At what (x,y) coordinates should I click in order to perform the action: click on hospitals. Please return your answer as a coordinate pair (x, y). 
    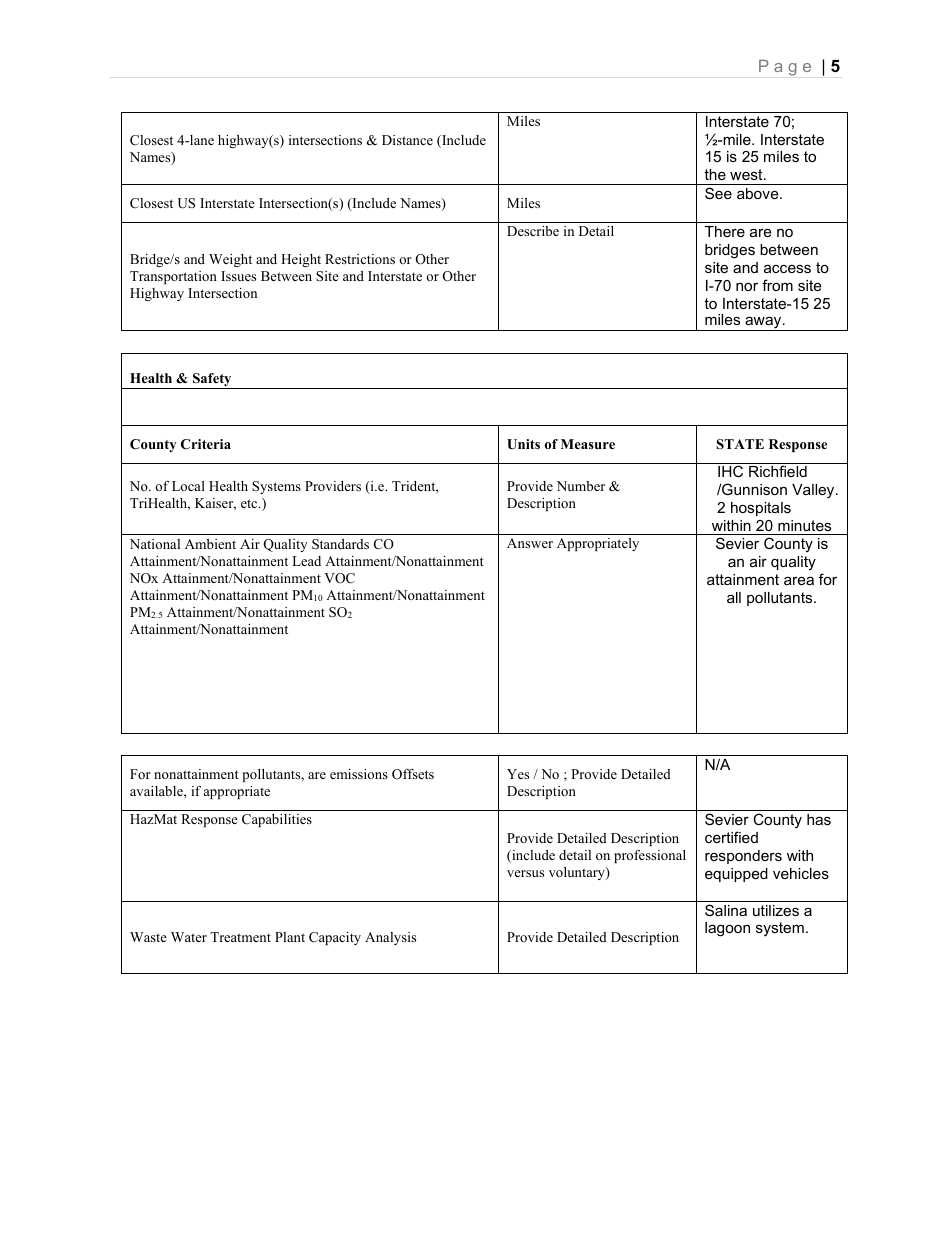
    Looking at the image, I should click on (761, 509).
